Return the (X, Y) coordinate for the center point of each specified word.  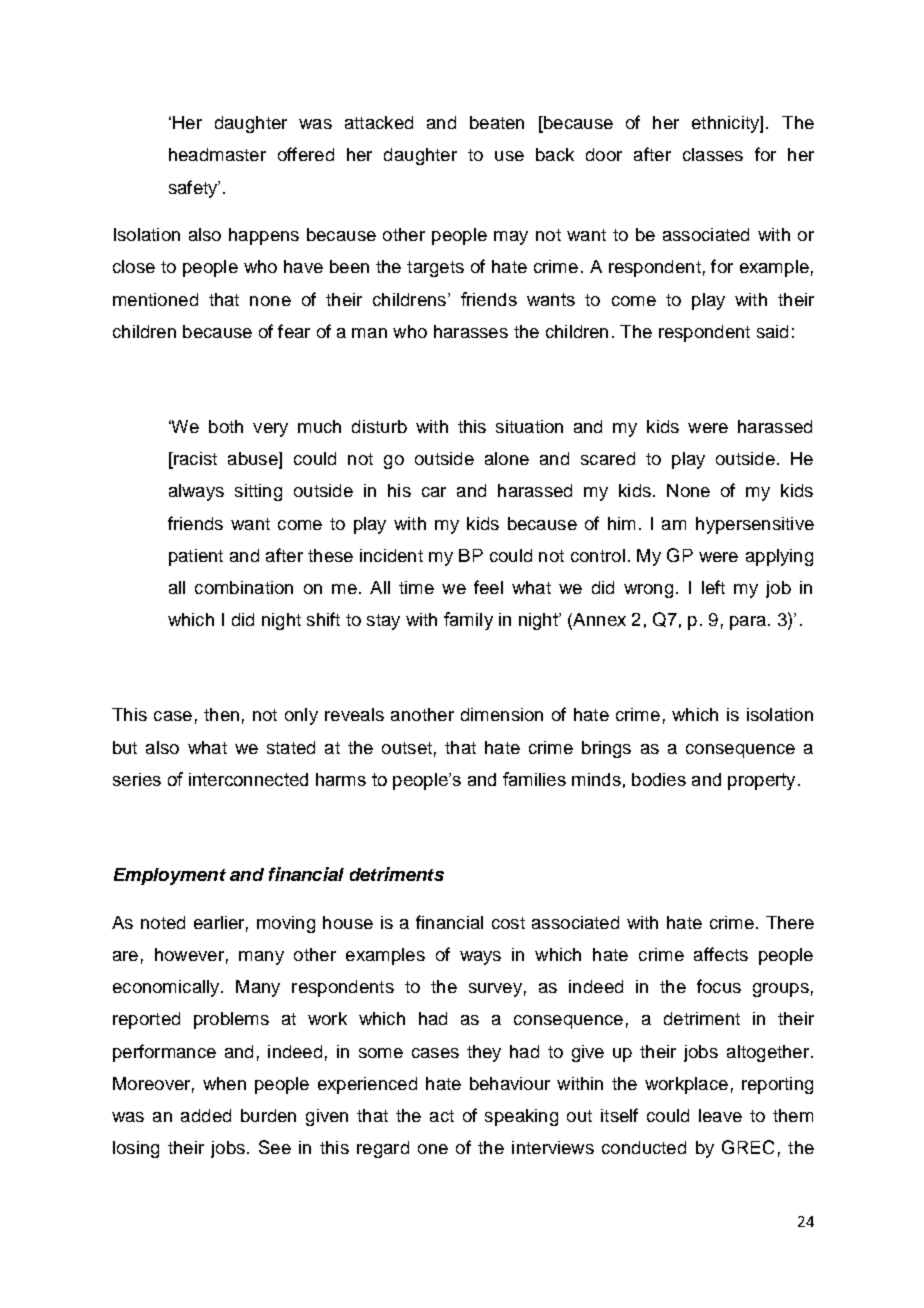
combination (244, 587)
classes (713, 154)
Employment (170, 876)
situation (529, 426)
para (748, 623)
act (442, 1116)
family (468, 621)
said (772, 331)
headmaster (217, 154)
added (206, 1115)
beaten (497, 122)
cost (508, 923)
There (790, 922)
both (226, 426)
